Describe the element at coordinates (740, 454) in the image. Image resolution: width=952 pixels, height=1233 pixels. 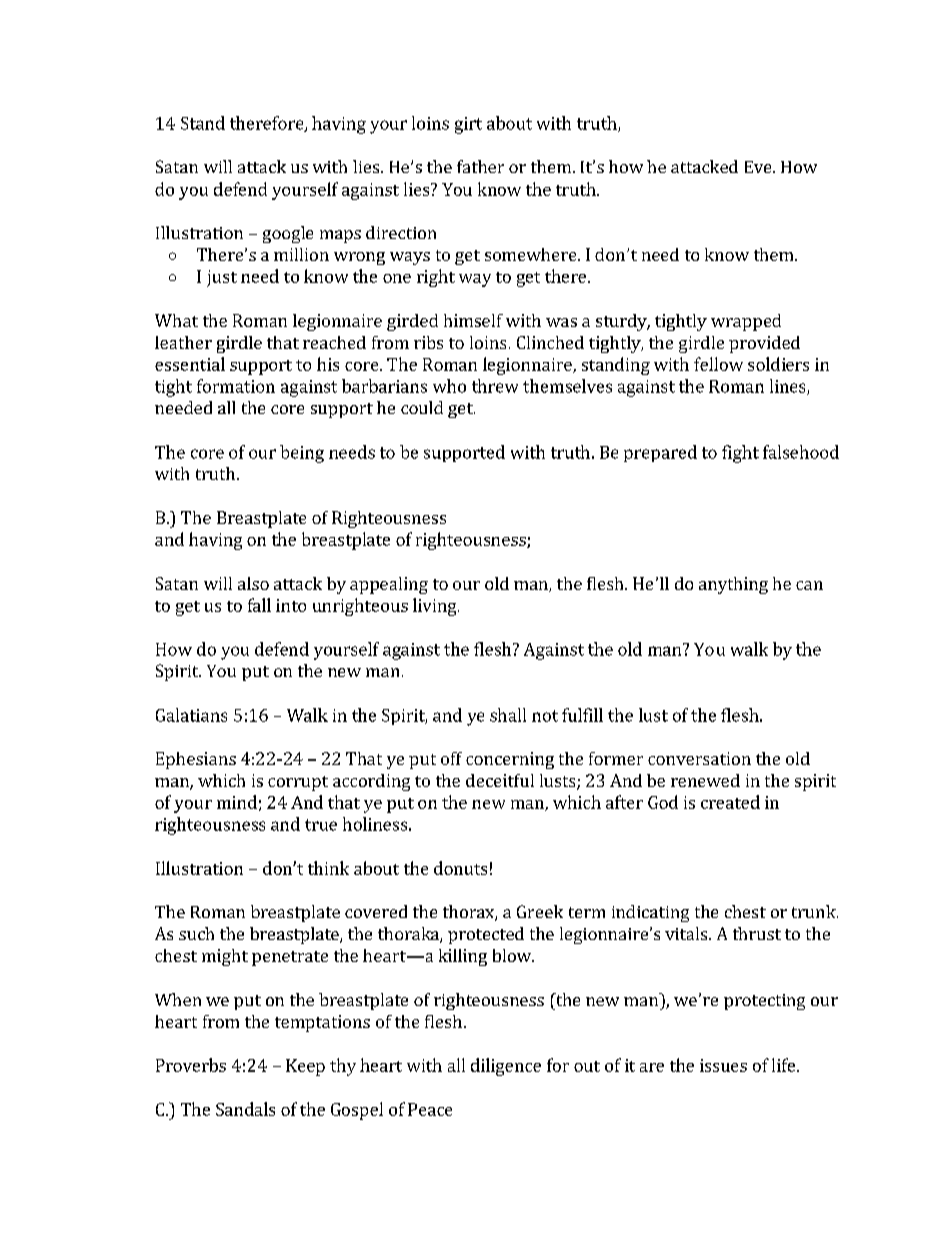
I see `fight` at that location.
